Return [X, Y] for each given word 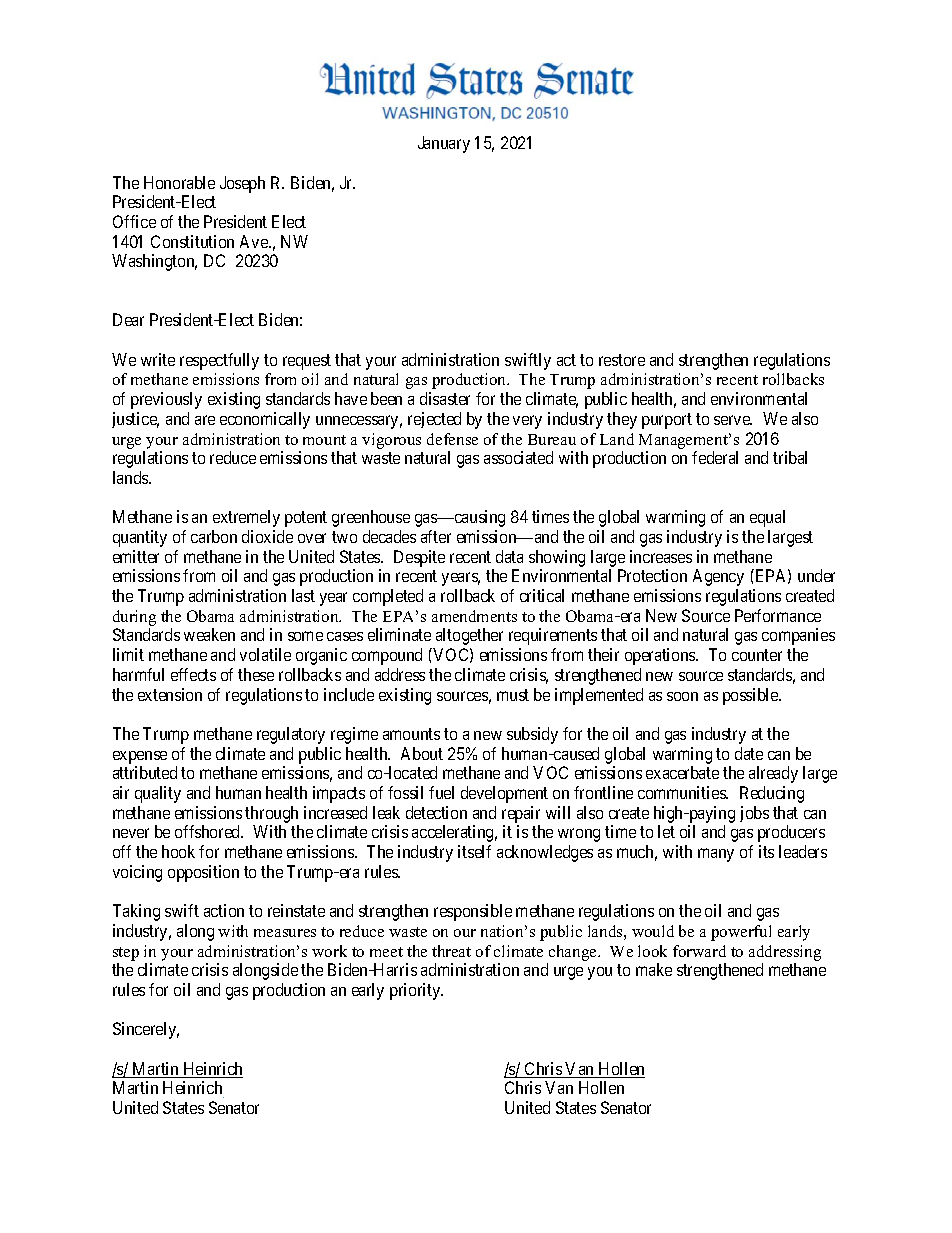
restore [622, 360]
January [444, 144]
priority [416, 991]
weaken [209, 634]
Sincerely [146, 1030]
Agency [718, 577]
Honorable [179, 182]
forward [699, 951]
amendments [474, 616]
